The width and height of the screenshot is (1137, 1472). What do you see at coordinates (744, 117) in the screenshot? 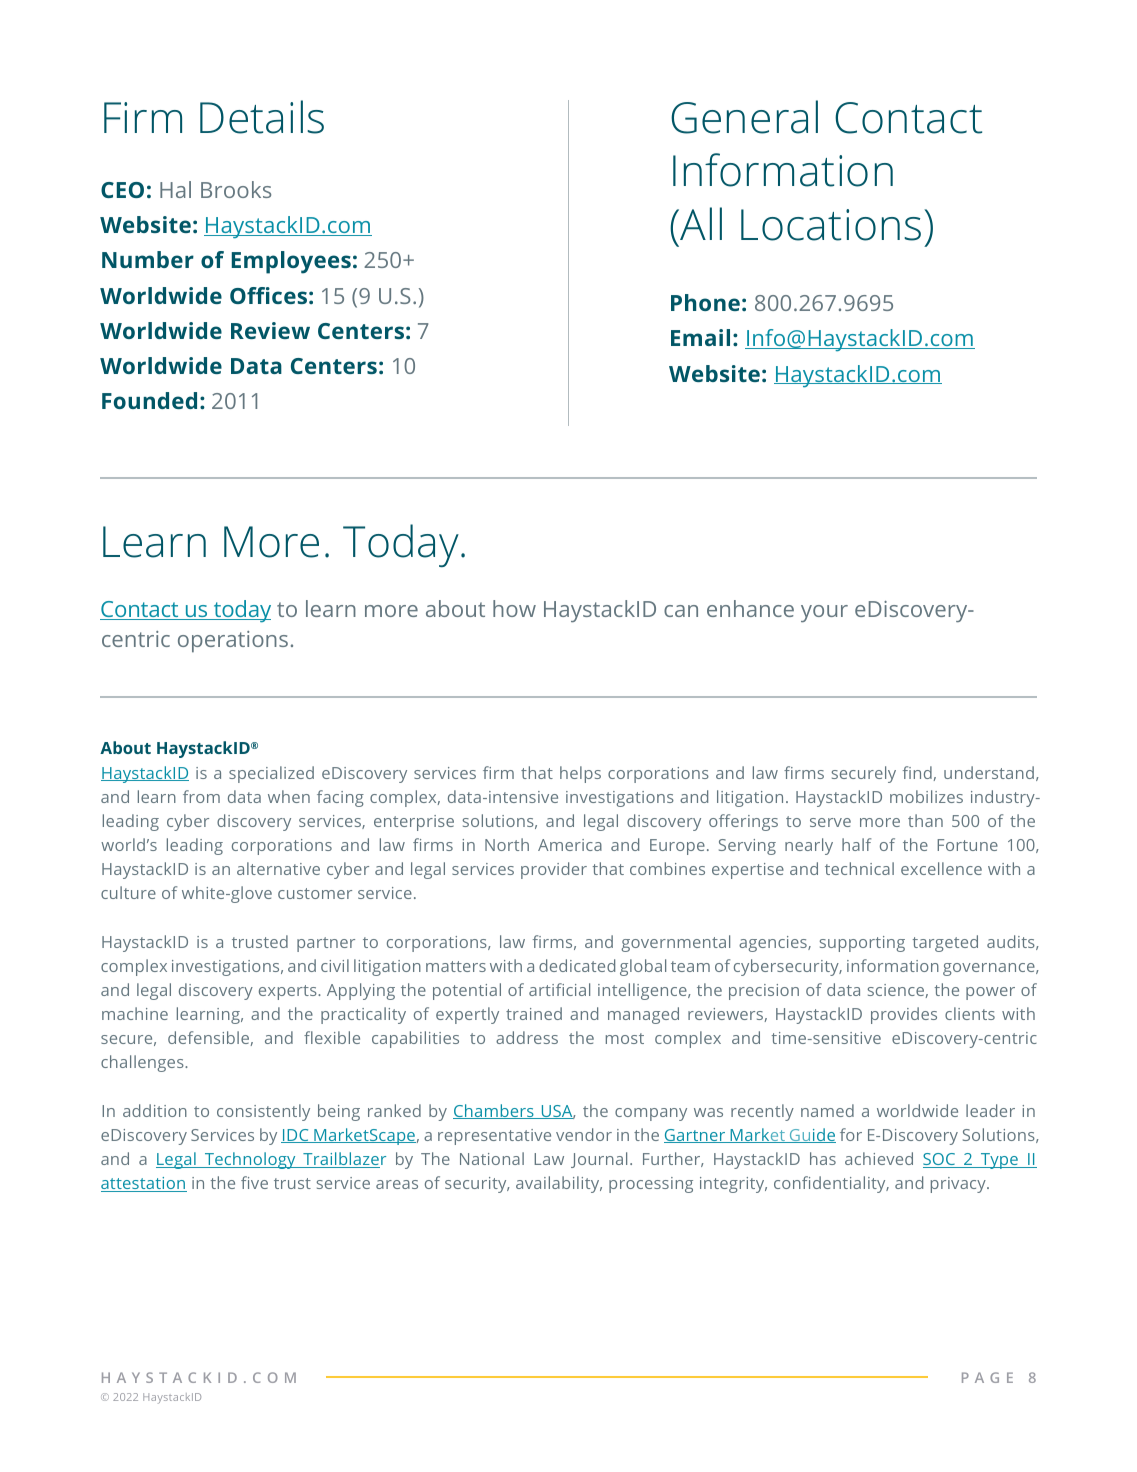
I see `General` at bounding box center [744, 117].
